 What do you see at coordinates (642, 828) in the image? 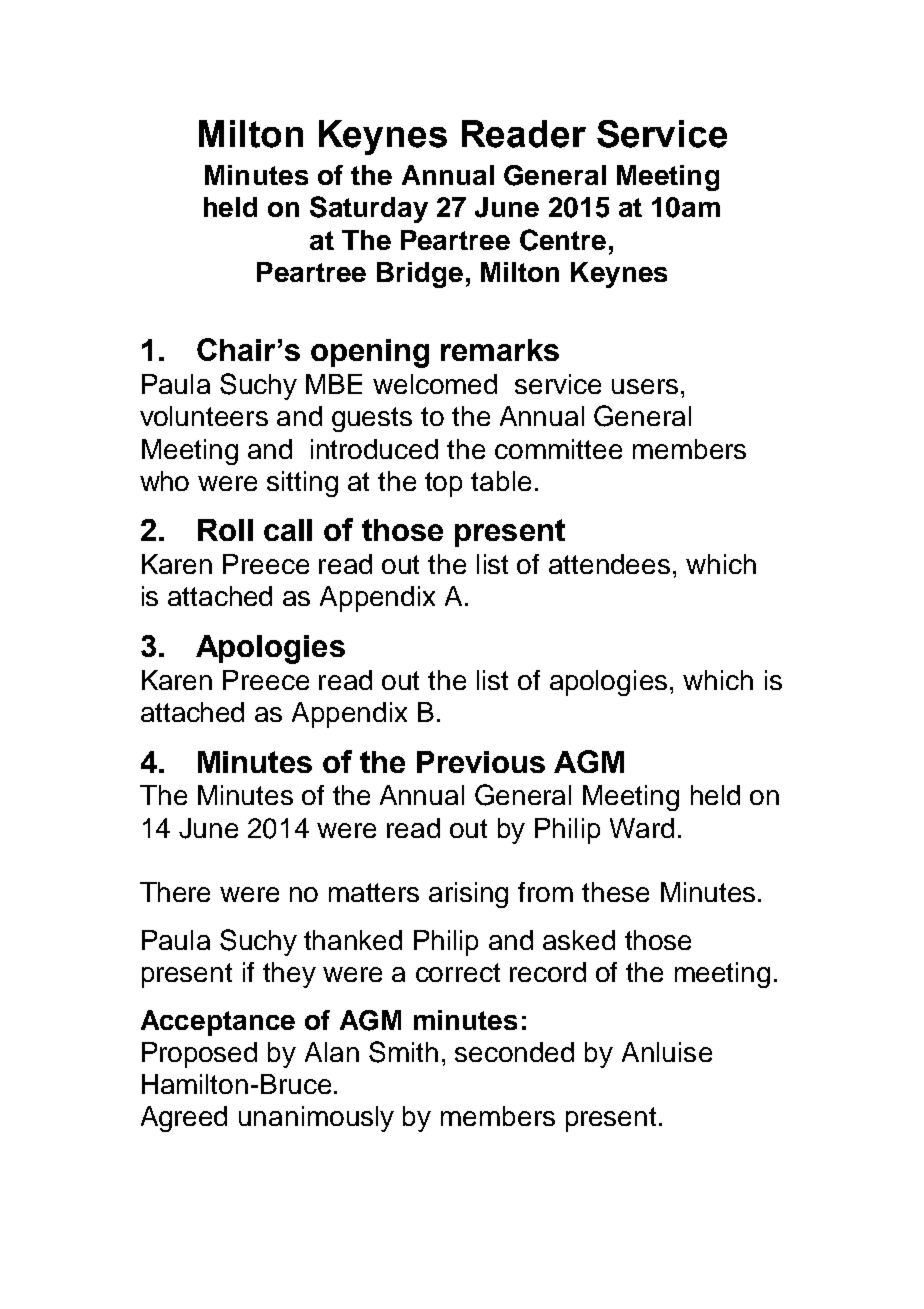
I see `Ward` at bounding box center [642, 828].
